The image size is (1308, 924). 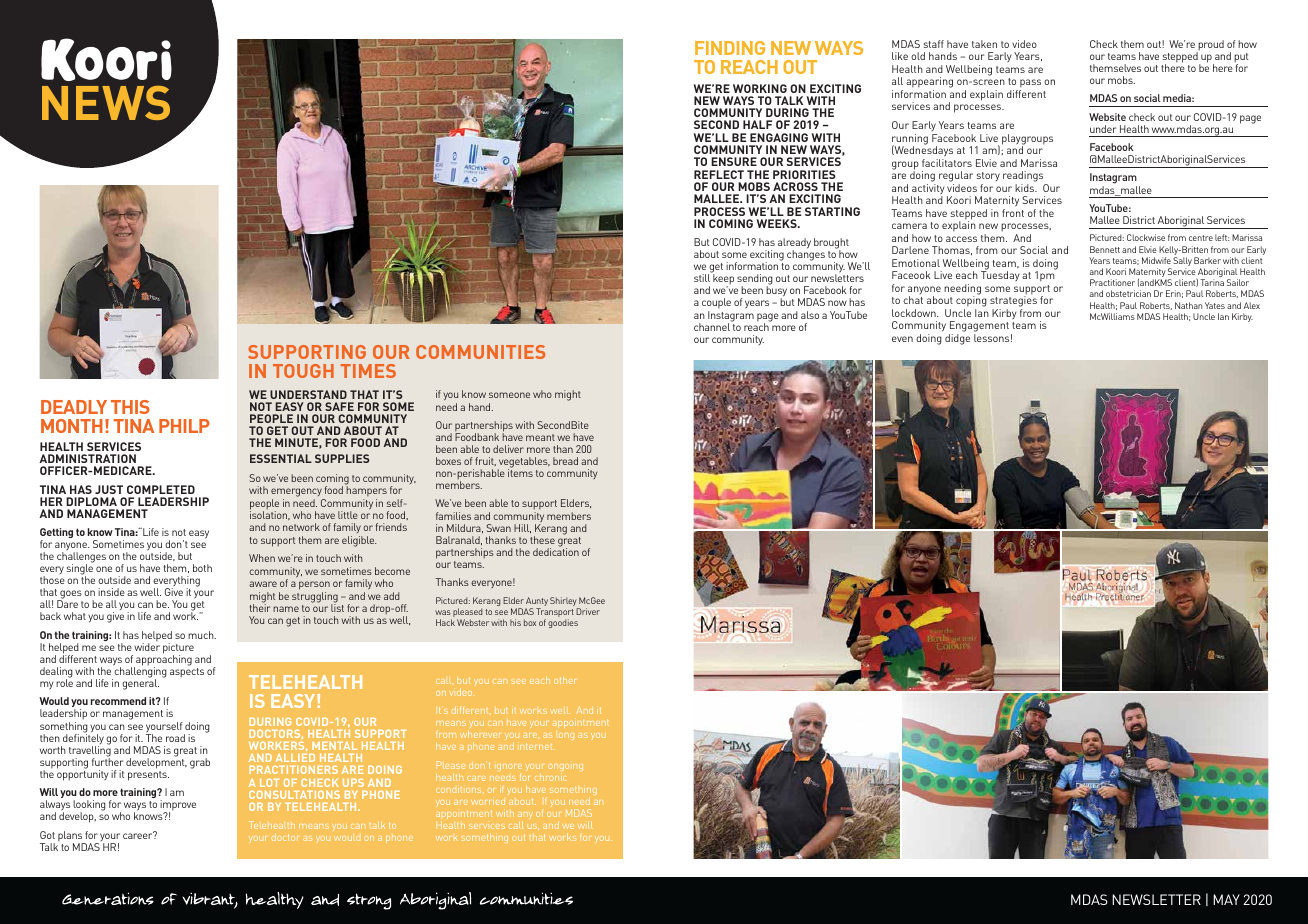 I want to click on meant, so click(x=540, y=437).
